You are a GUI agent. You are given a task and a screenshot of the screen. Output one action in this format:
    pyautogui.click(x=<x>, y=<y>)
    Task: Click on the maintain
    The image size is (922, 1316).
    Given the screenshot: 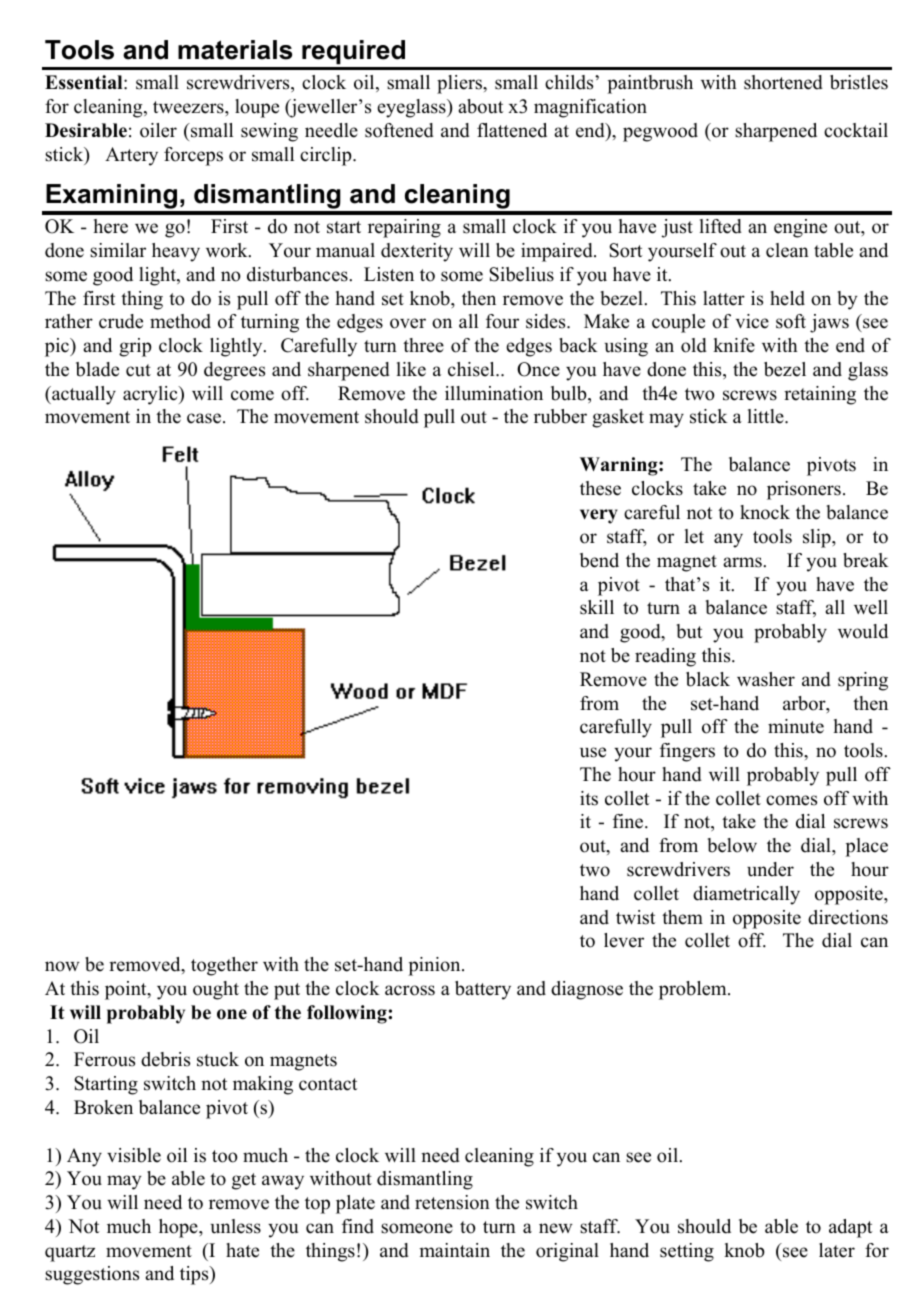 What is the action you would take?
    pyautogui.click(x=454, y=1250)
